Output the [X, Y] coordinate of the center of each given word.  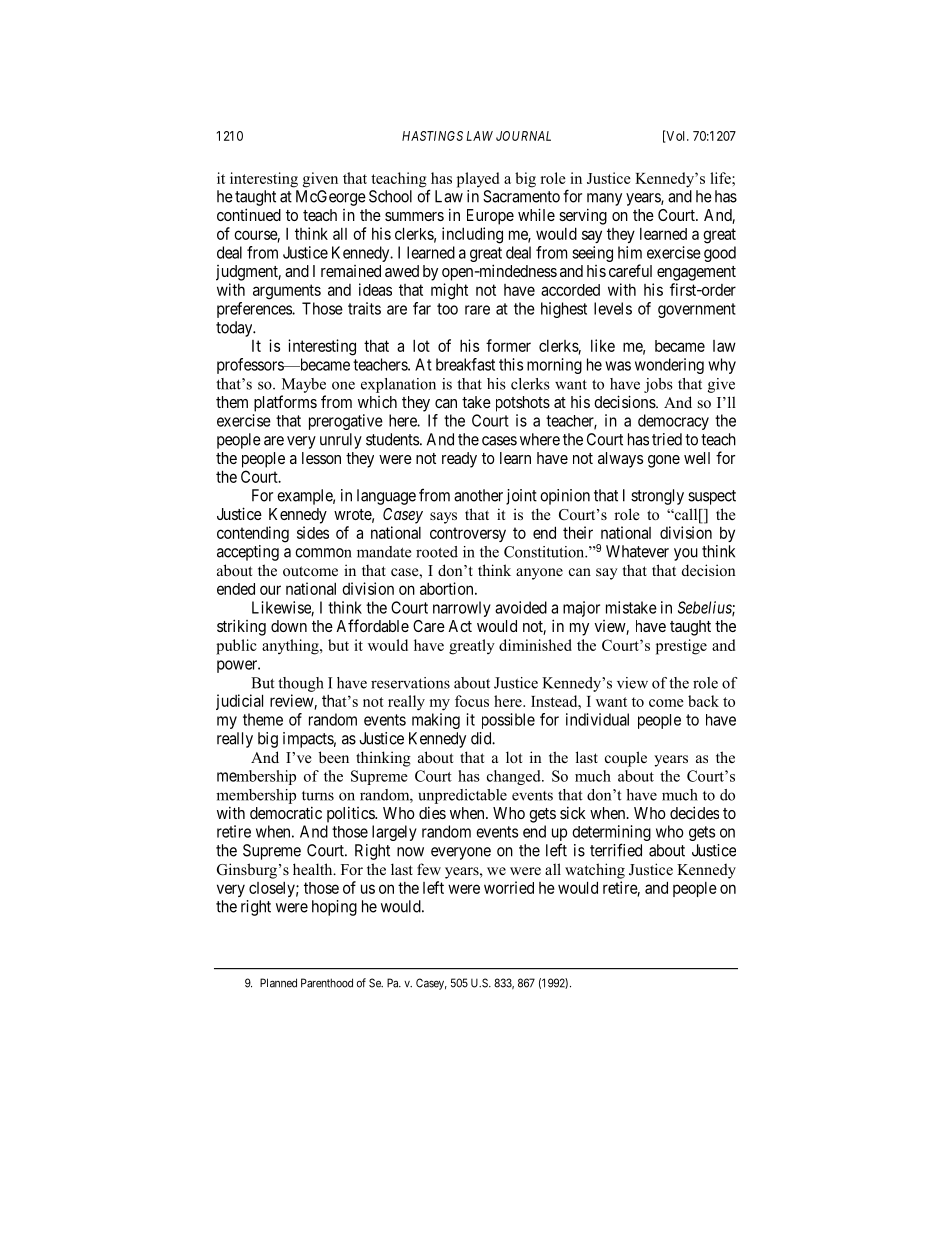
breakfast [465, 364]
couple [626, 759]
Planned [278, 983]
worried [509, 887]
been [334, 757]
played [478, 180]
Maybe [304, 385]
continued [249, 214]
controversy [468, 534]
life [721, 178]
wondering [669, 366]
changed [515, 777]
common [323, 553]
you [686, 554]
